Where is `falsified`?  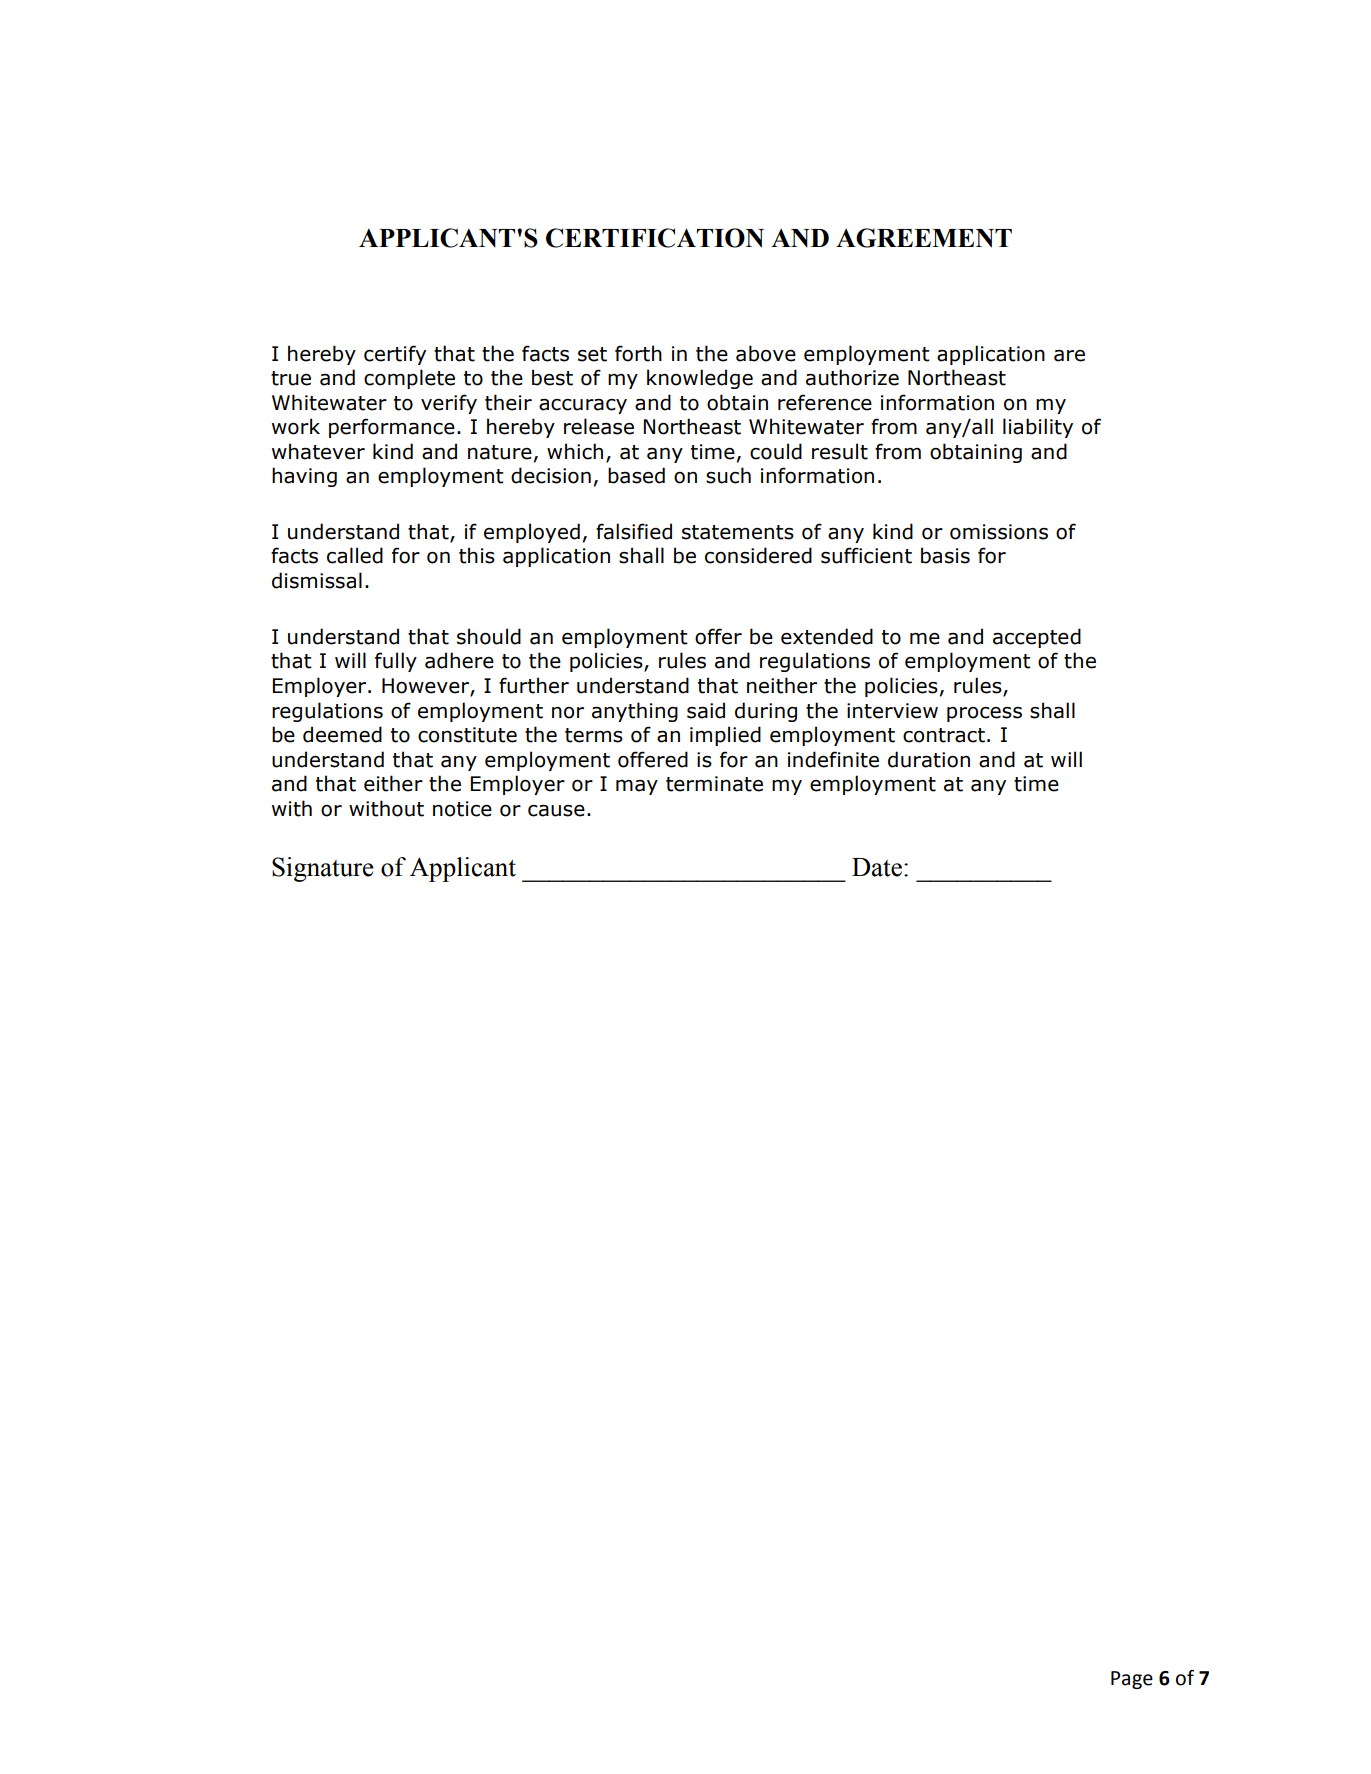
falsified is located at coordinates (634, 531).
